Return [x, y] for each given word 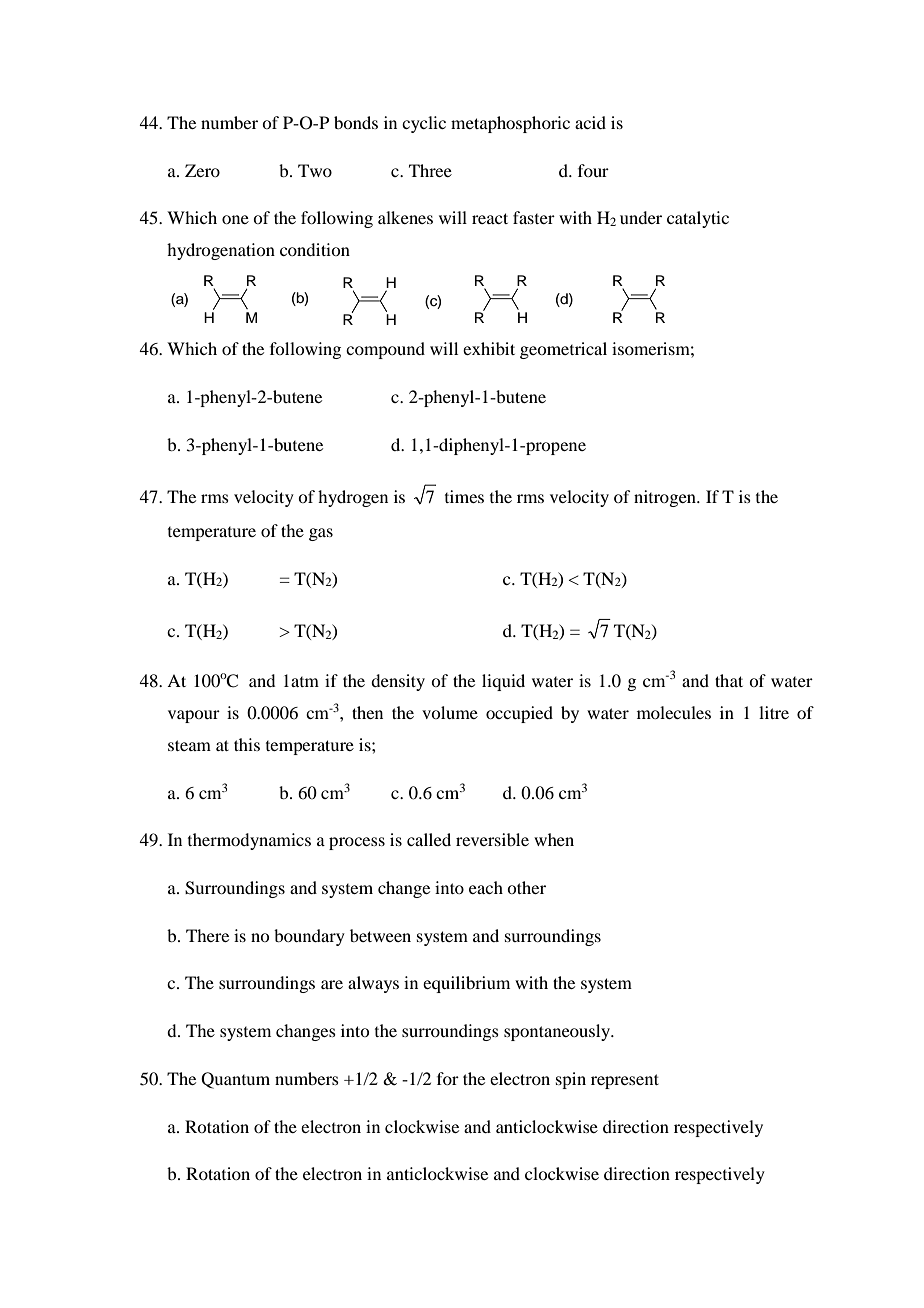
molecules [674, 712]
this [247, 744]
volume [450, 712]
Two [315, 170]
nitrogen [666, 498]
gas [321, 534]
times [464, 496]
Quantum [235, 1080]
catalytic [698, 219]
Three [430, 170]
